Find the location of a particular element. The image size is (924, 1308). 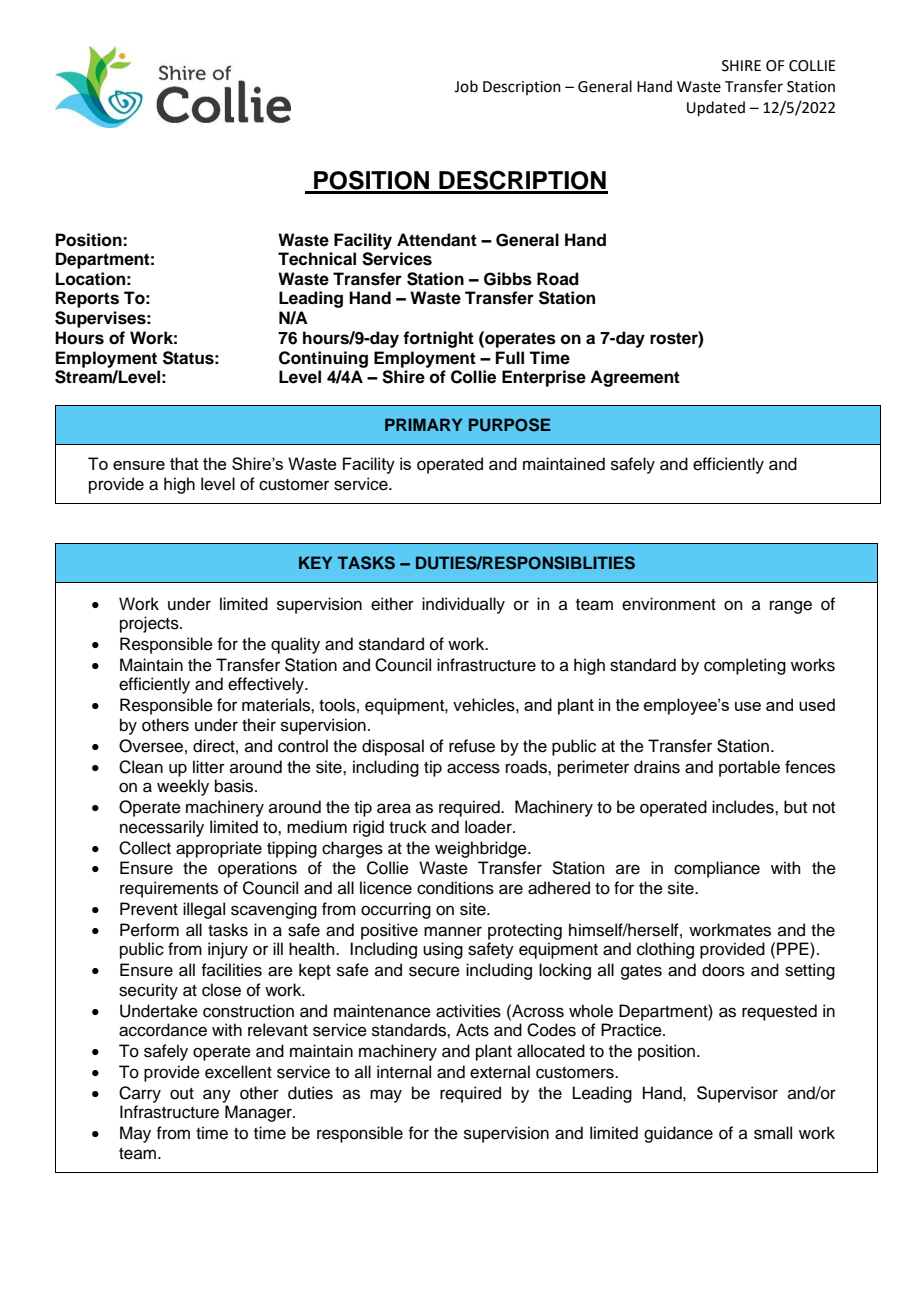

Supervisor is located at coordinates (737, 1094).
